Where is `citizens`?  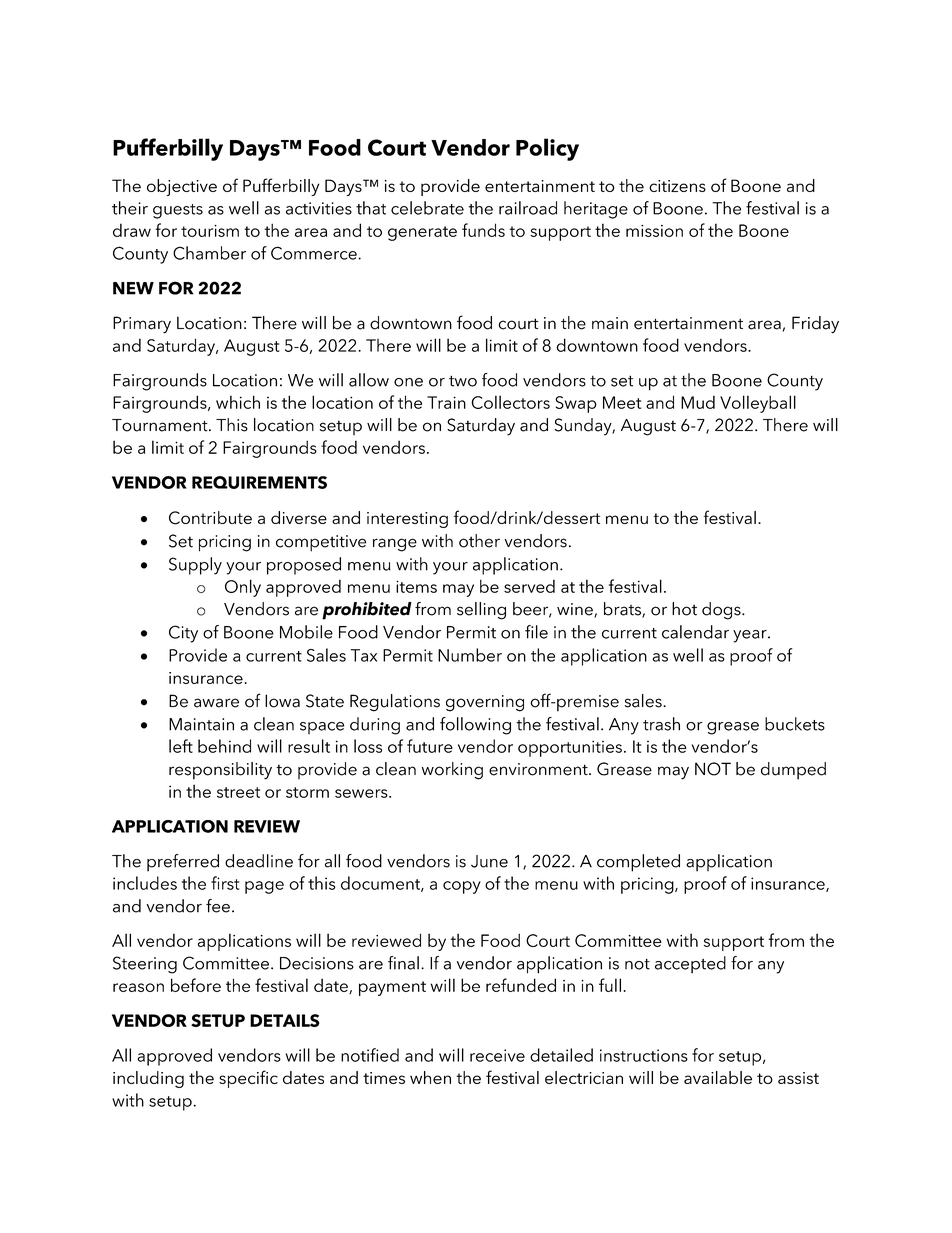
citizens is located at coordinates (677, 186).
